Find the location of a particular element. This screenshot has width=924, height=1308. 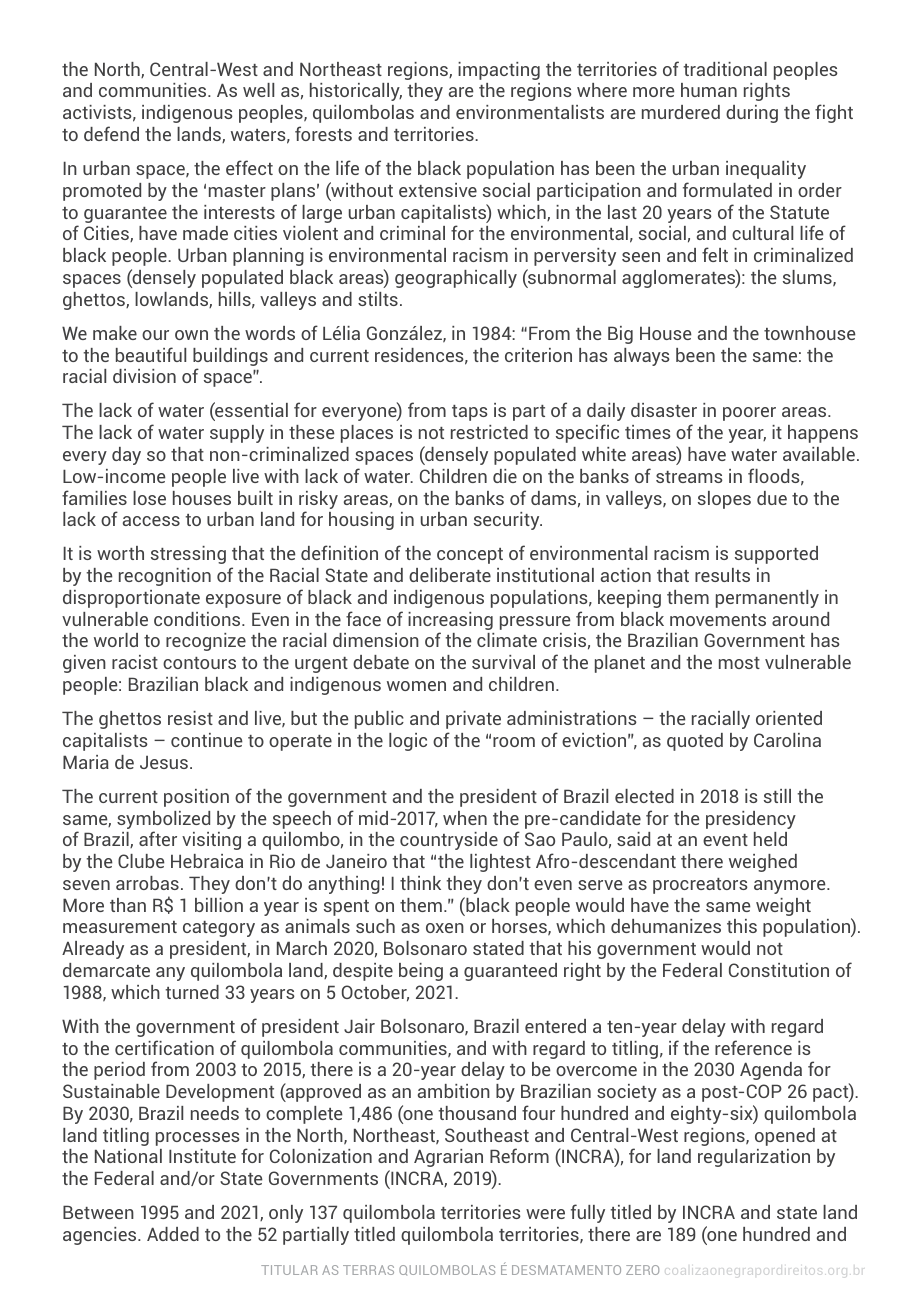

survival is located at coordinates (503, 662).
